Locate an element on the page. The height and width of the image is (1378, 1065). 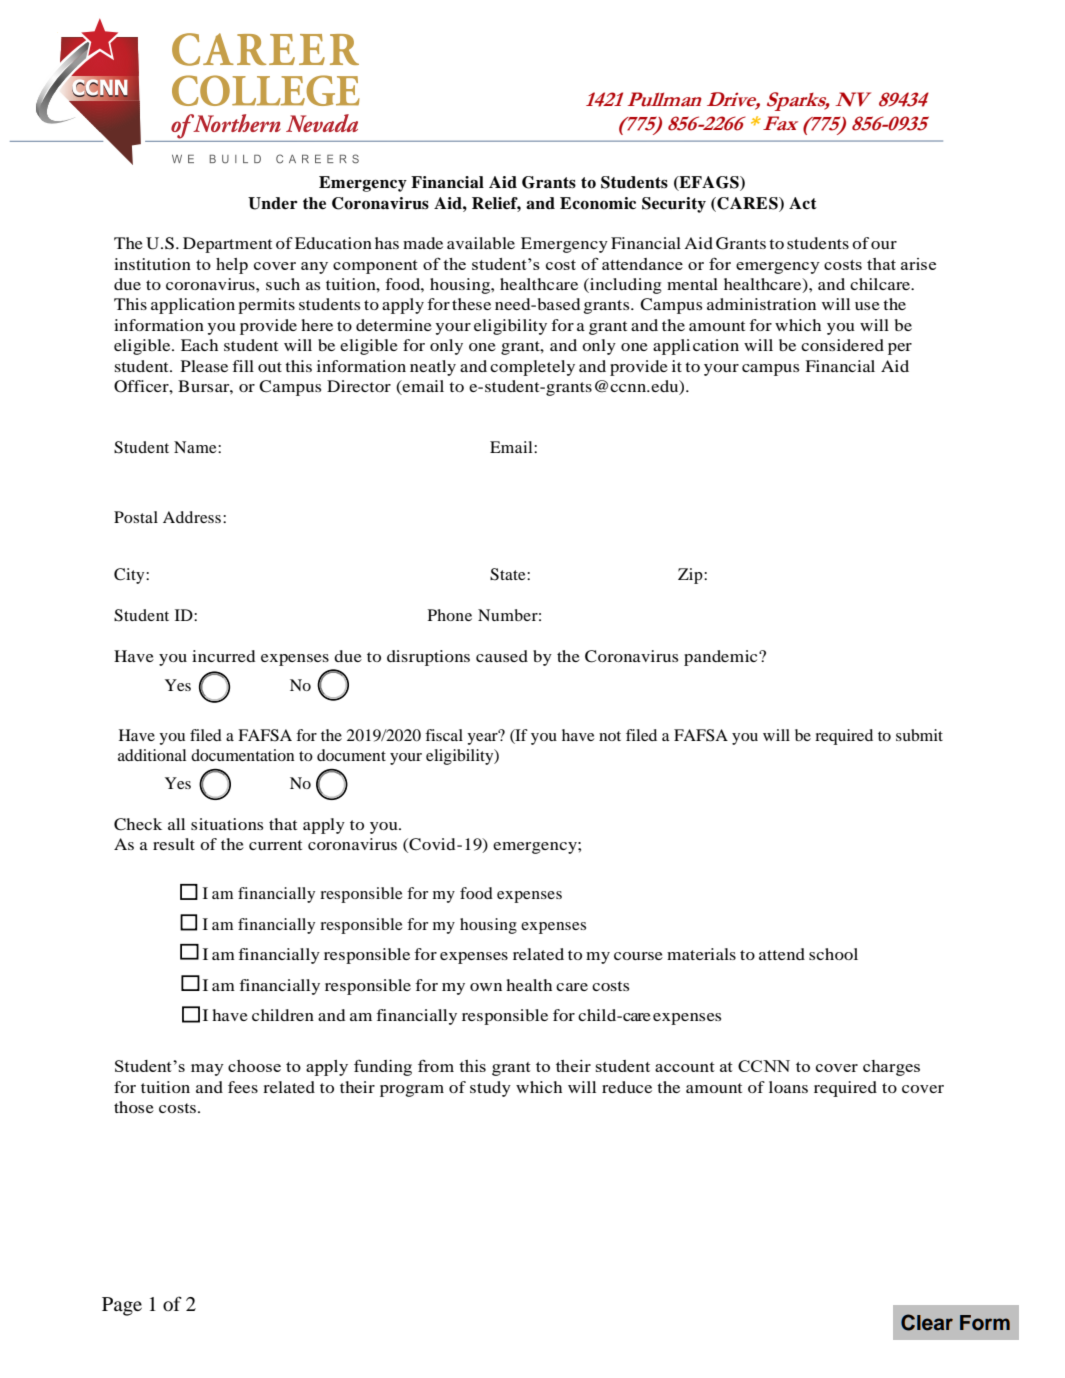
fiscal is located at coordinates (444, 735).
